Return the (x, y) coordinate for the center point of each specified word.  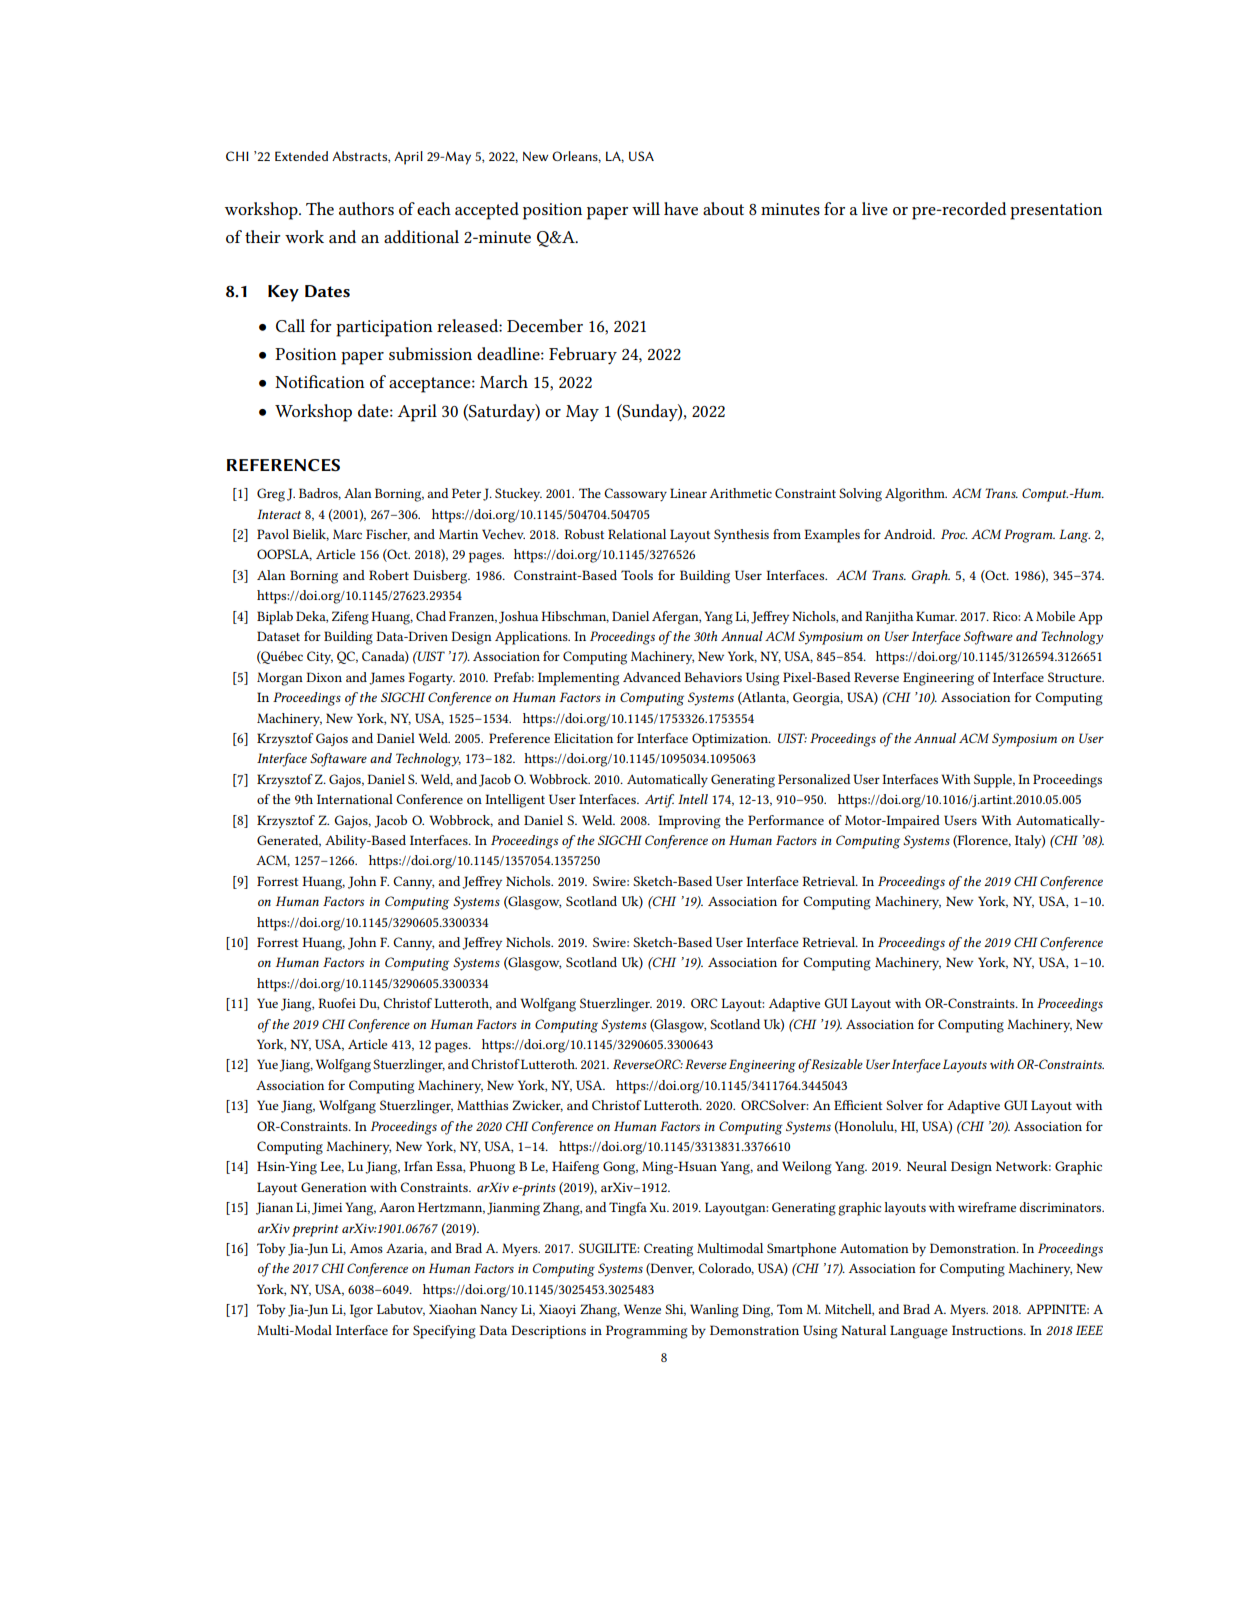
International (355, 799)
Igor (361, 1311)
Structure (1076, 677)
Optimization (731, 740)
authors (366, 208)
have (681, 208)
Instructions (988, 1330)
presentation (1056, 211)
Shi (675, 1310)
